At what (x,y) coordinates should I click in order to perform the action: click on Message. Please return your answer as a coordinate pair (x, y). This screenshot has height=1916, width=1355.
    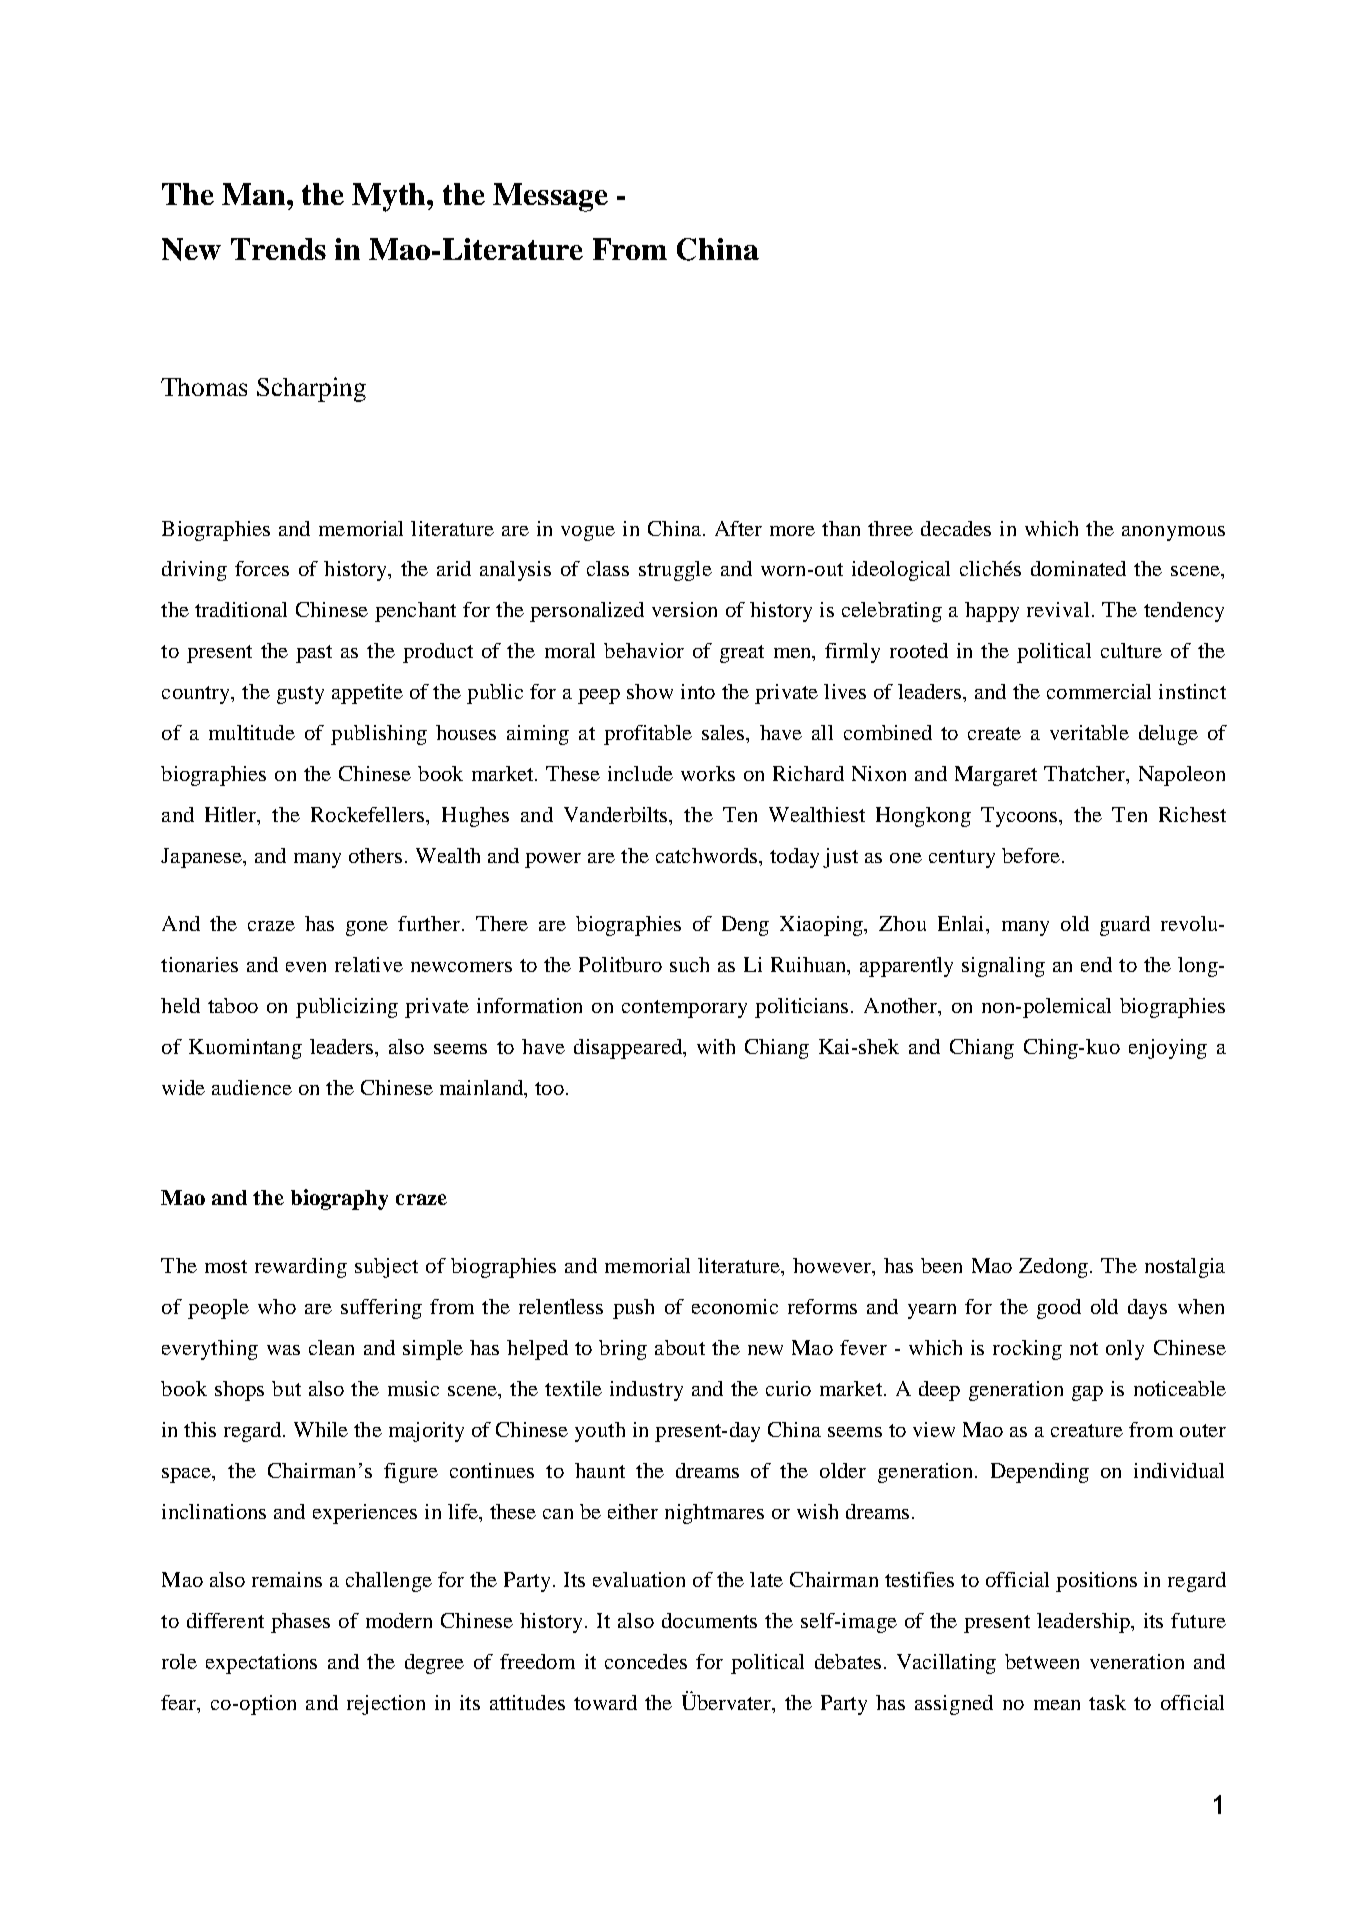
    Looking at the image, I should click on (550, 197).
